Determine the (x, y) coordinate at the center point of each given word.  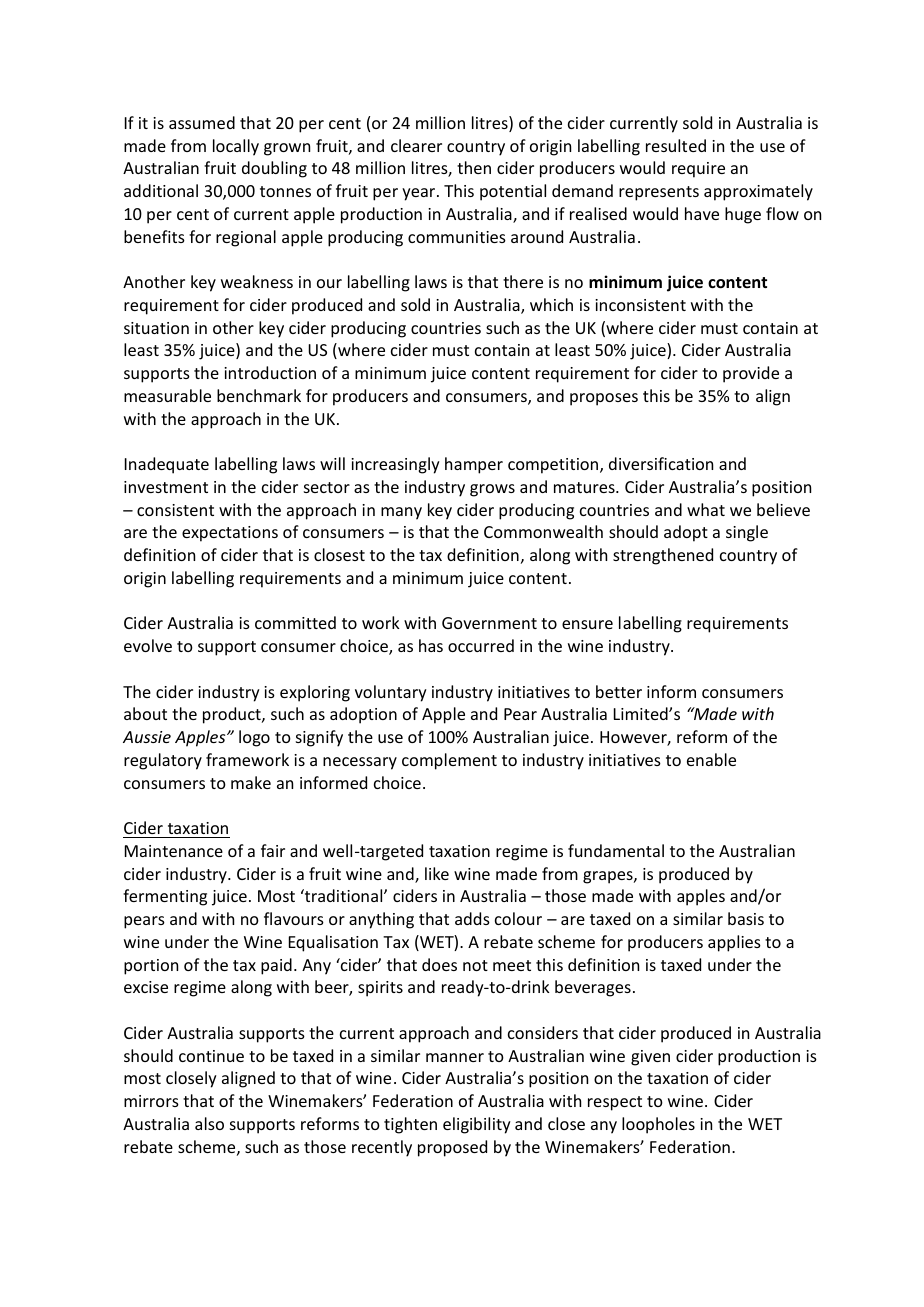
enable (711, 759)
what (706, 509)
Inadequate (167, 465)
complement (449, 761)
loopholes (658, 1125)
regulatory (163, 761)
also (209, 1123)
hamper (474, 465)
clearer (416, 145)
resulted (676, 145)
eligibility (477, 1125)
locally (236, 147)
